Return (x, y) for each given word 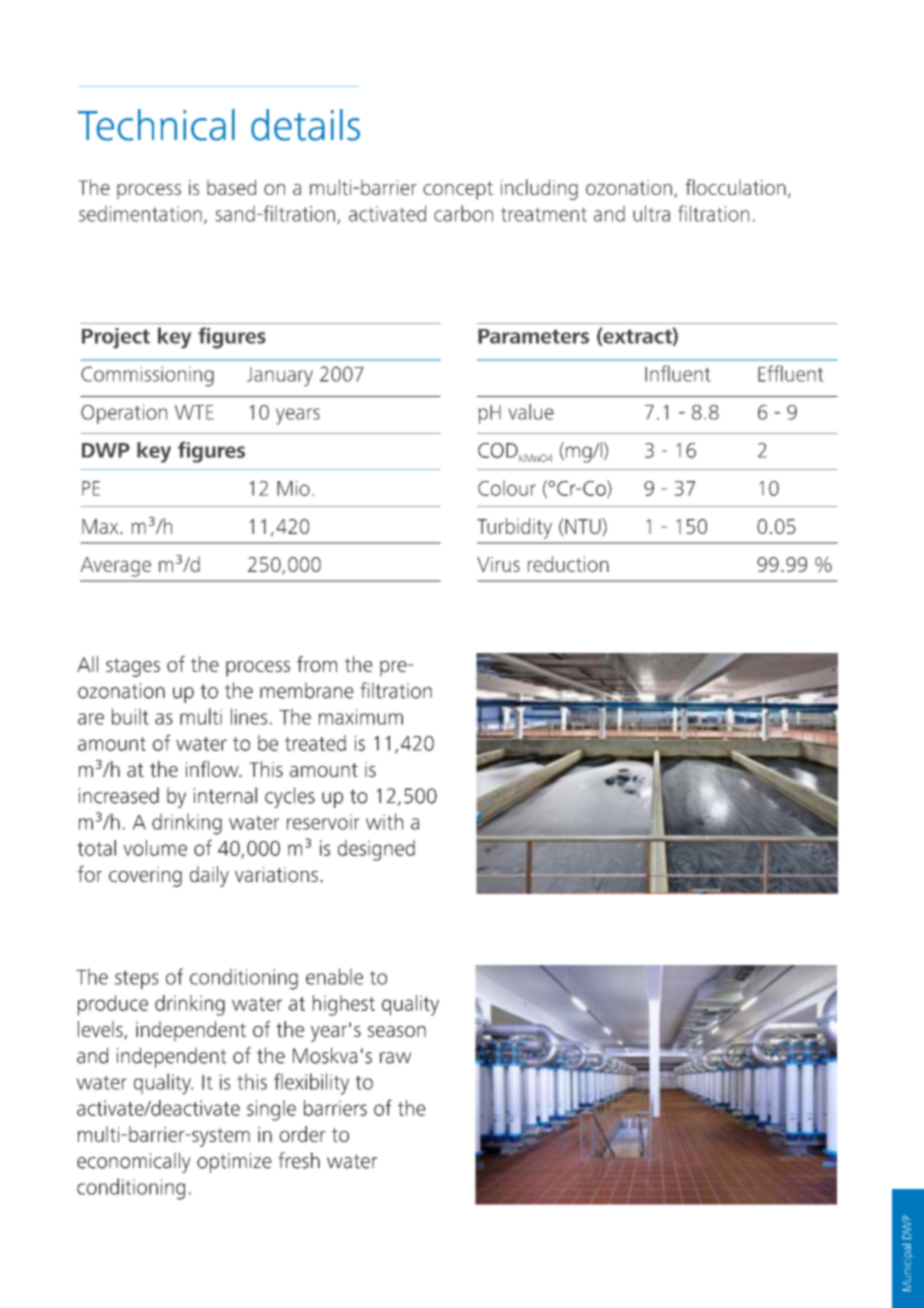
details (305, 125)
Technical (156, 125)
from (317, 664)
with (384, 821)
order (302, 1134)
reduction (568, 564)
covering (145, 877)
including (539, 189)
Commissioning (147, 376)
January (280, 377)
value (531, 412)
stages (133, 667)
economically (134, 1162)
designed (376, 850)
